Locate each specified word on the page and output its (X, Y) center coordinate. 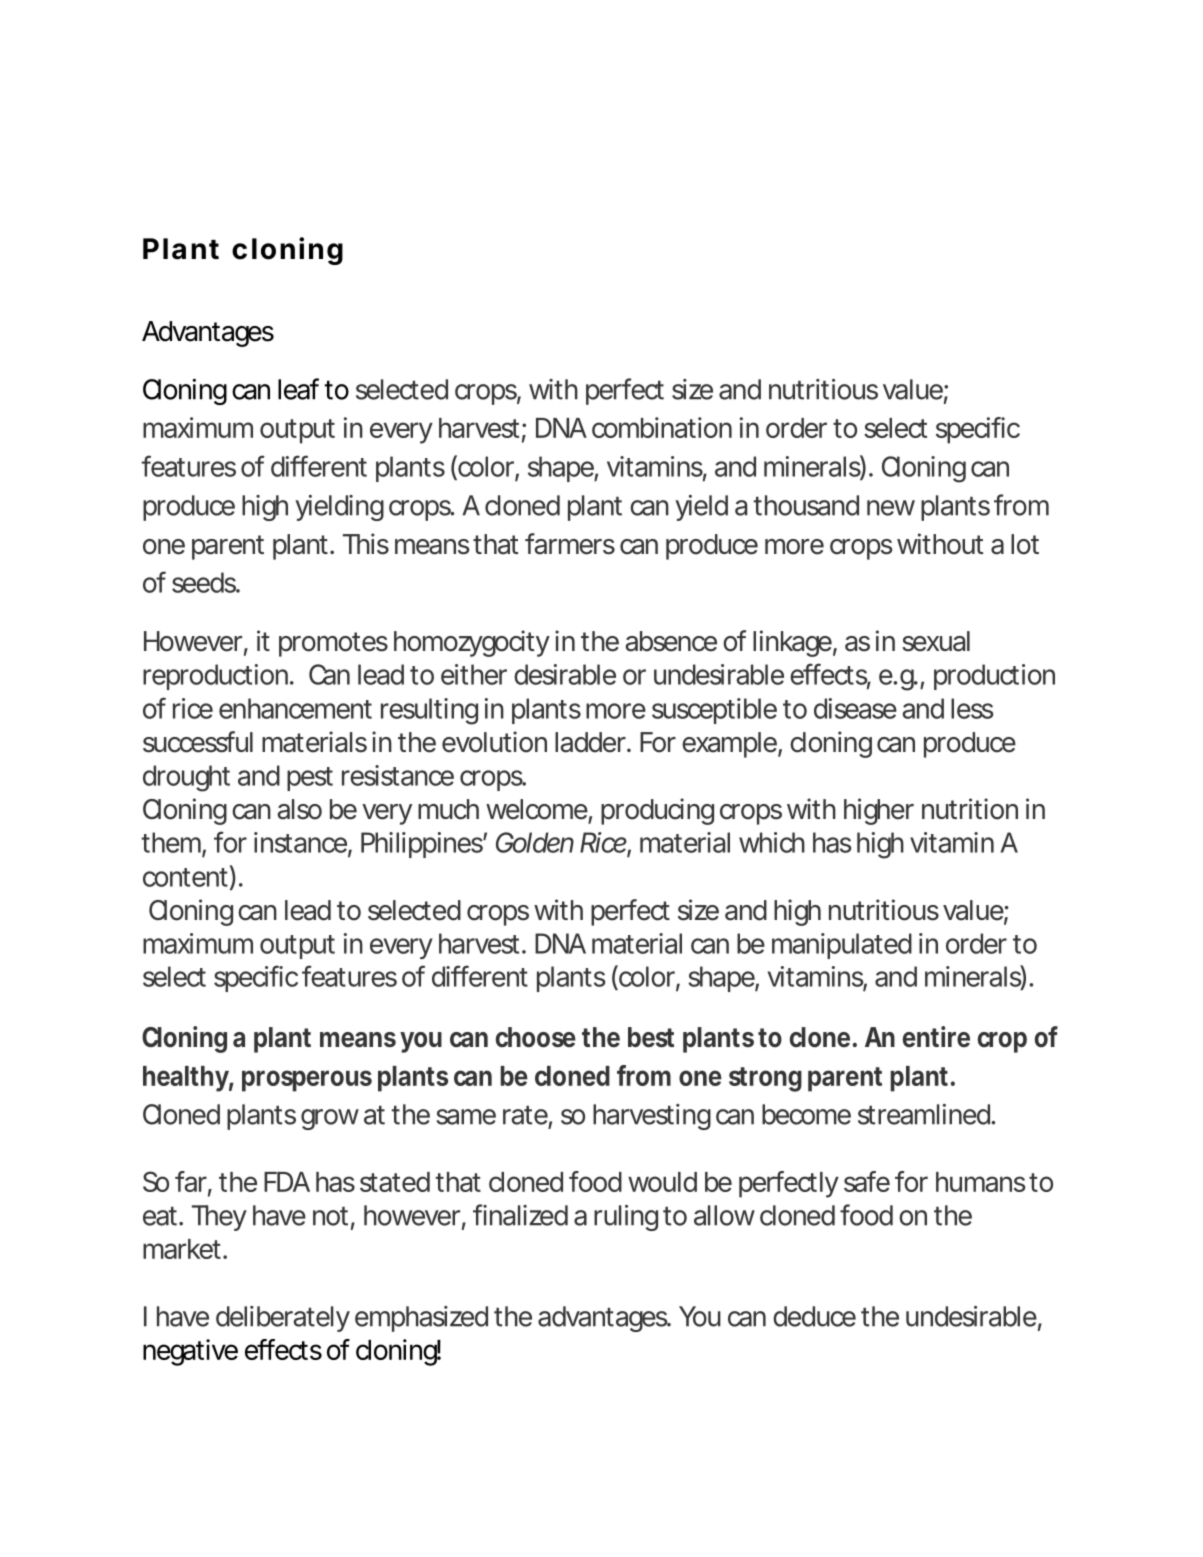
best (651, 1037)
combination (662, 427)
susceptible (714, 711)
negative (190, 1352)
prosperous (307, 1081)
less (972, 708)
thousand (806, 505)
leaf (298, 389)
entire (936, 1037)
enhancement (295, 708)
